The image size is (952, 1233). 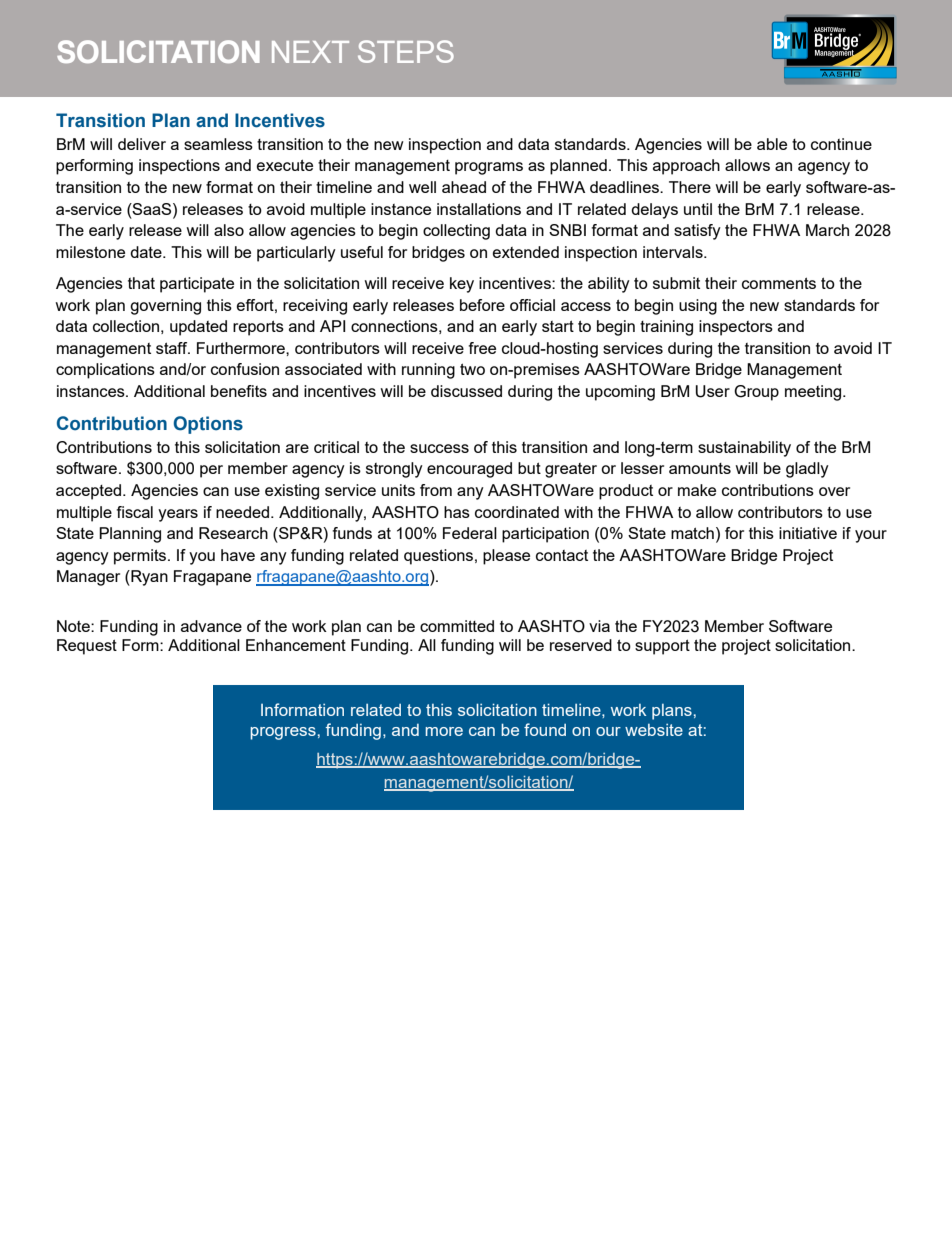 What do you see at coordinates (506, 557) in the screenshot?
I see `please` at bounding box center [506, 557].
